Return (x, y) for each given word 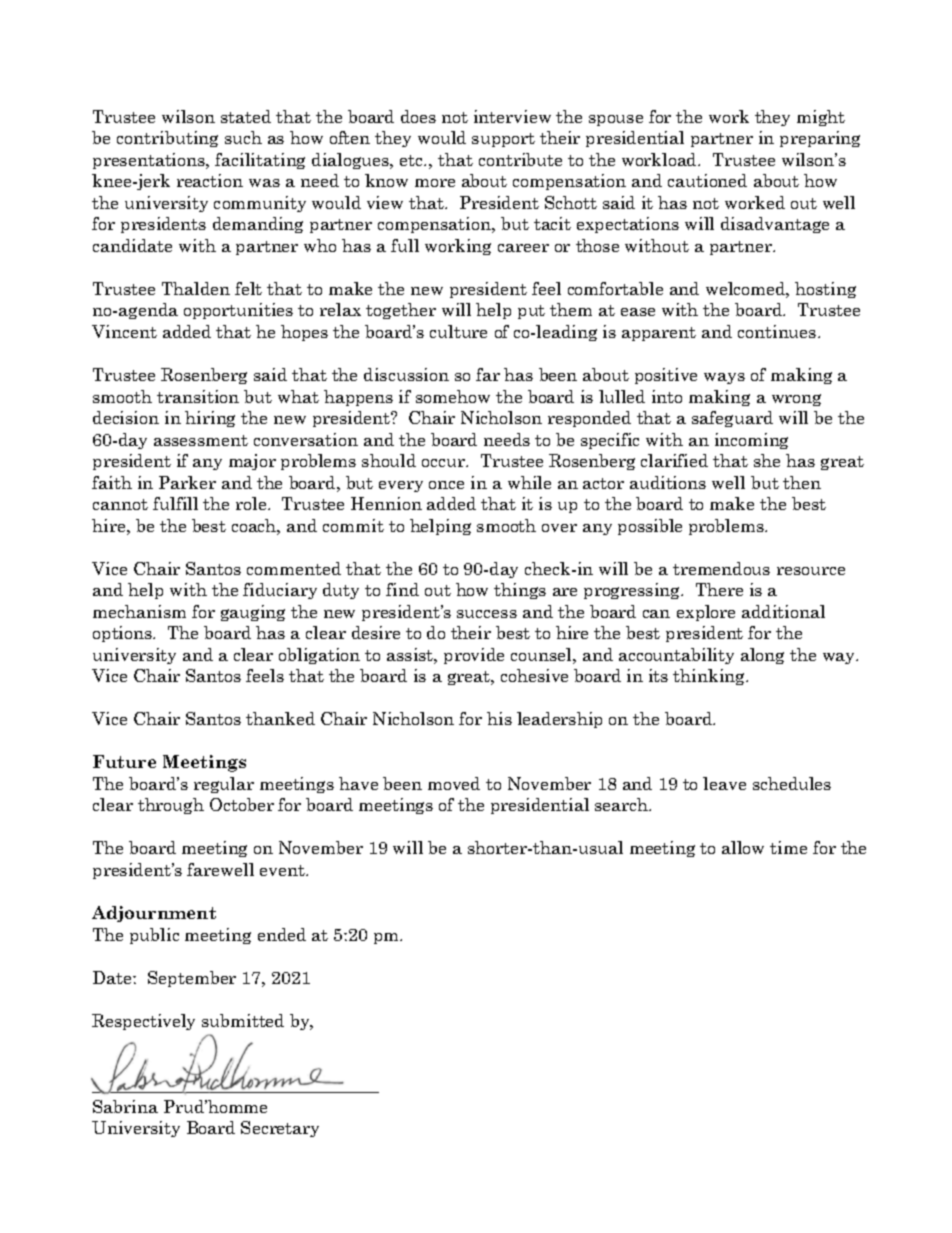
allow (743, 847)
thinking (710, 677)
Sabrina (125, 1106)
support (503, 140)
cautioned (707, 180)
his (499, 718)
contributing (167, 139)
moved (454, 783)
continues (778, 331)
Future (124, 761)
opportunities (238, 311)
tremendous (721, 568)
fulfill (175, 503)
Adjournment (154, 914)
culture (458, 331)
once (446, 485)
